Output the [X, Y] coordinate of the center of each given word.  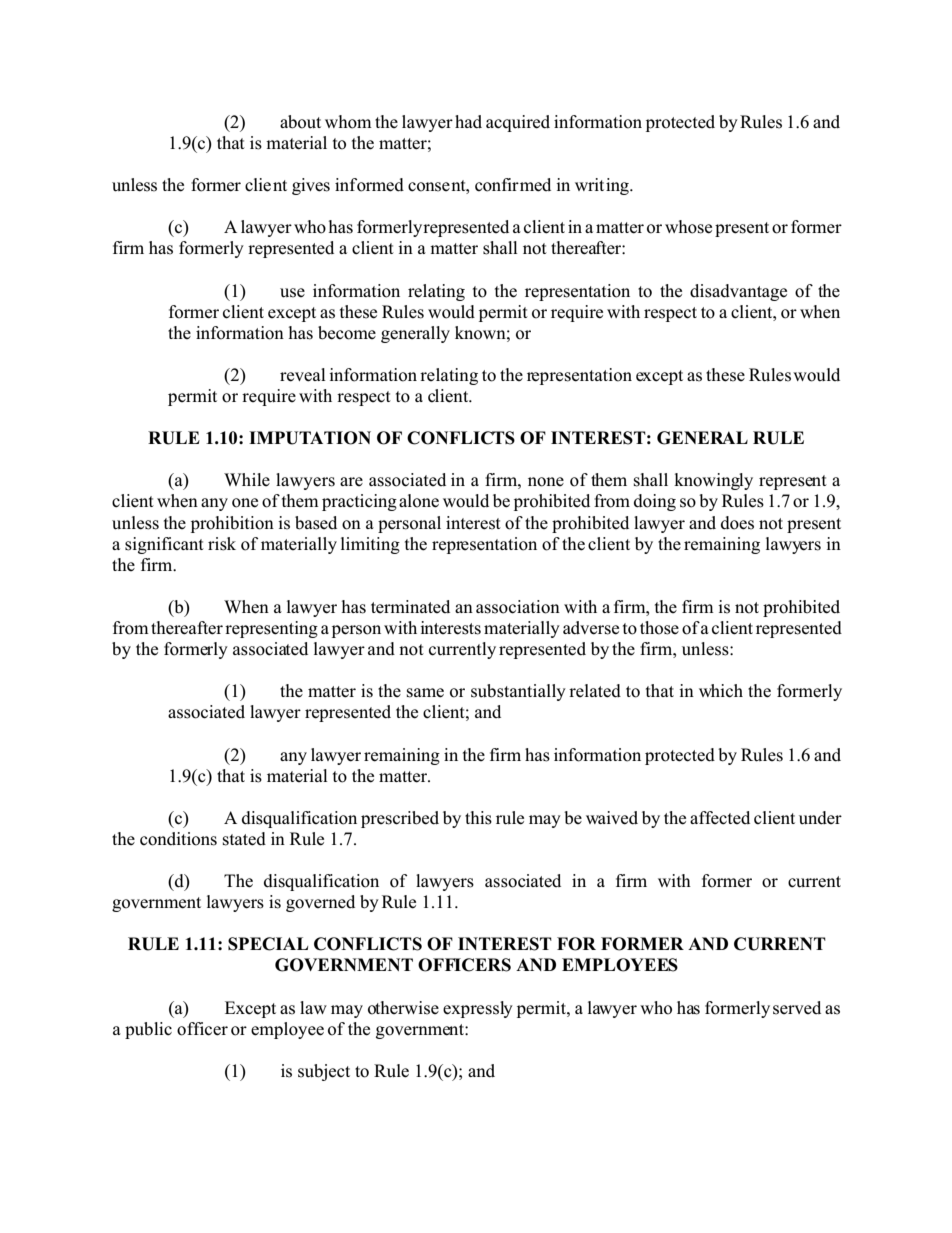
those [659, 628]
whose [688, 227]
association [518, 607]
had [468, 122]
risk [222, 544]
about [300, 122]
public [148, 1030]
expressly [478, 1009]
